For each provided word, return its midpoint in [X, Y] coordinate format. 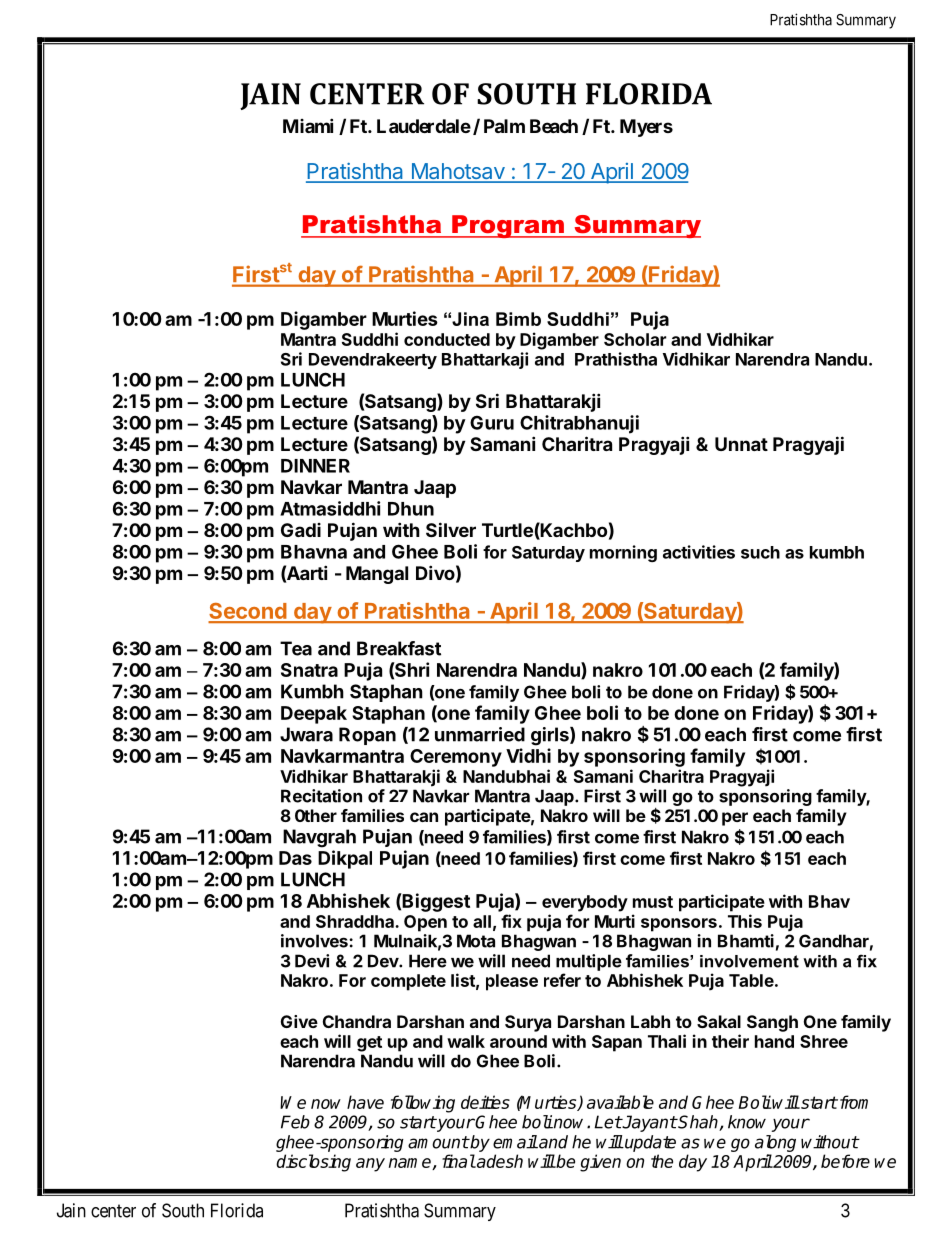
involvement [749, 961]
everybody [585, 903]
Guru [492, 422]
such [760, 552]
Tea [296, 648]
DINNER [315, 466]
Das [295, 858]
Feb [295, 1122]
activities [699, 552]
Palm [504, 126]
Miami [308, 125]
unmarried [480, 734]
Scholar [635, 339]
